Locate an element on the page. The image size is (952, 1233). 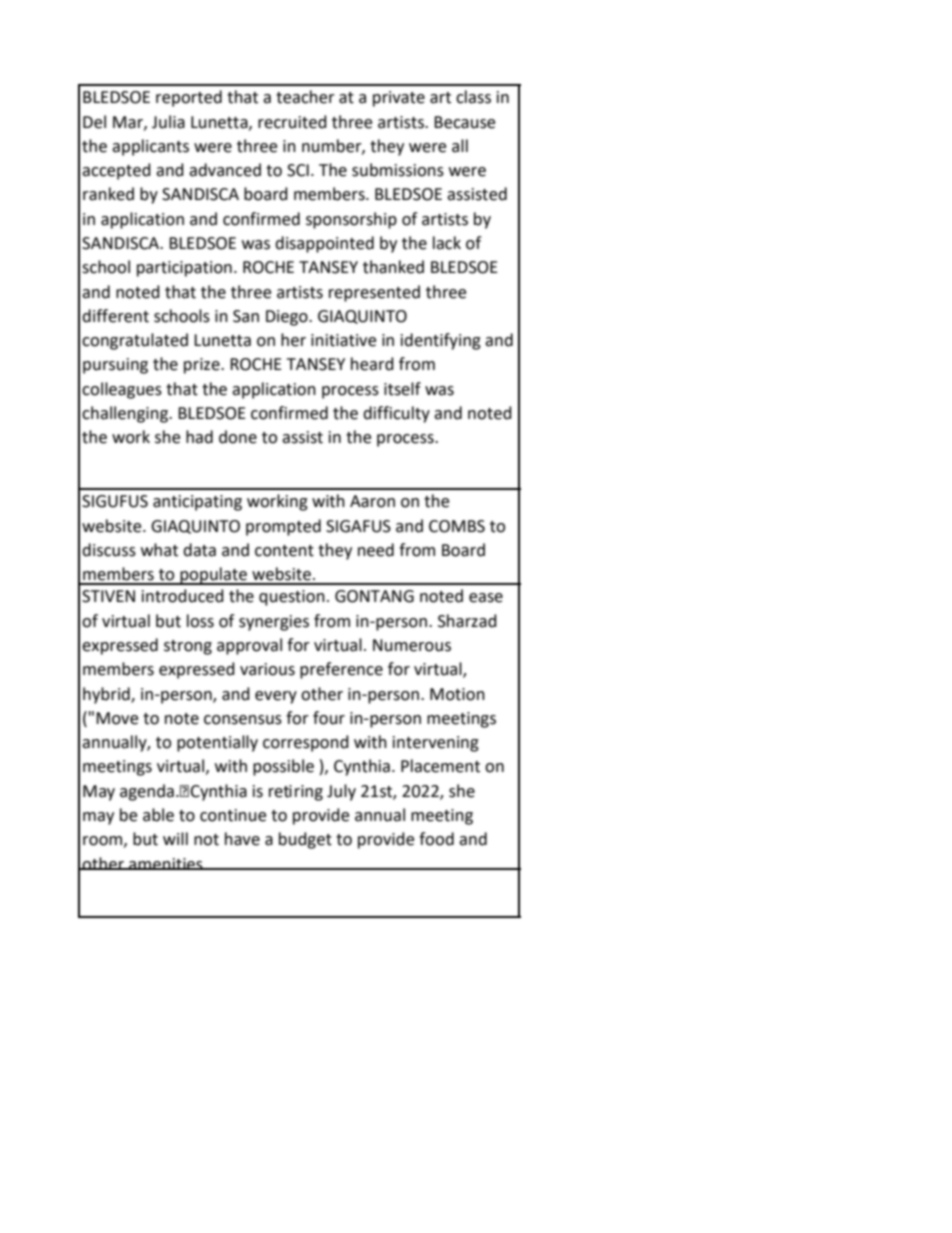
question is located at coordinates (292, 598).
